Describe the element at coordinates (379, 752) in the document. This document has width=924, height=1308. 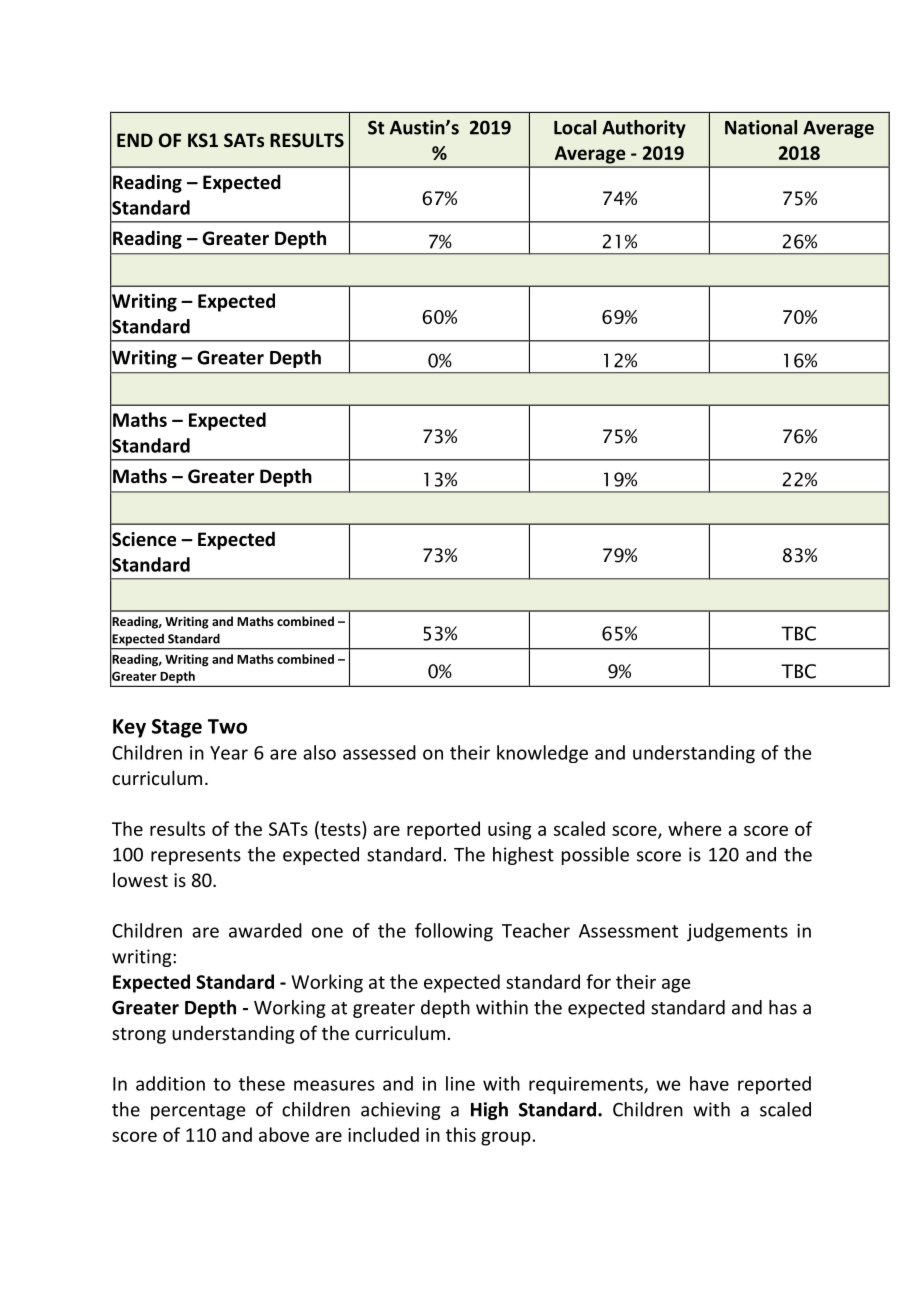
I see `assessed` at that location.
